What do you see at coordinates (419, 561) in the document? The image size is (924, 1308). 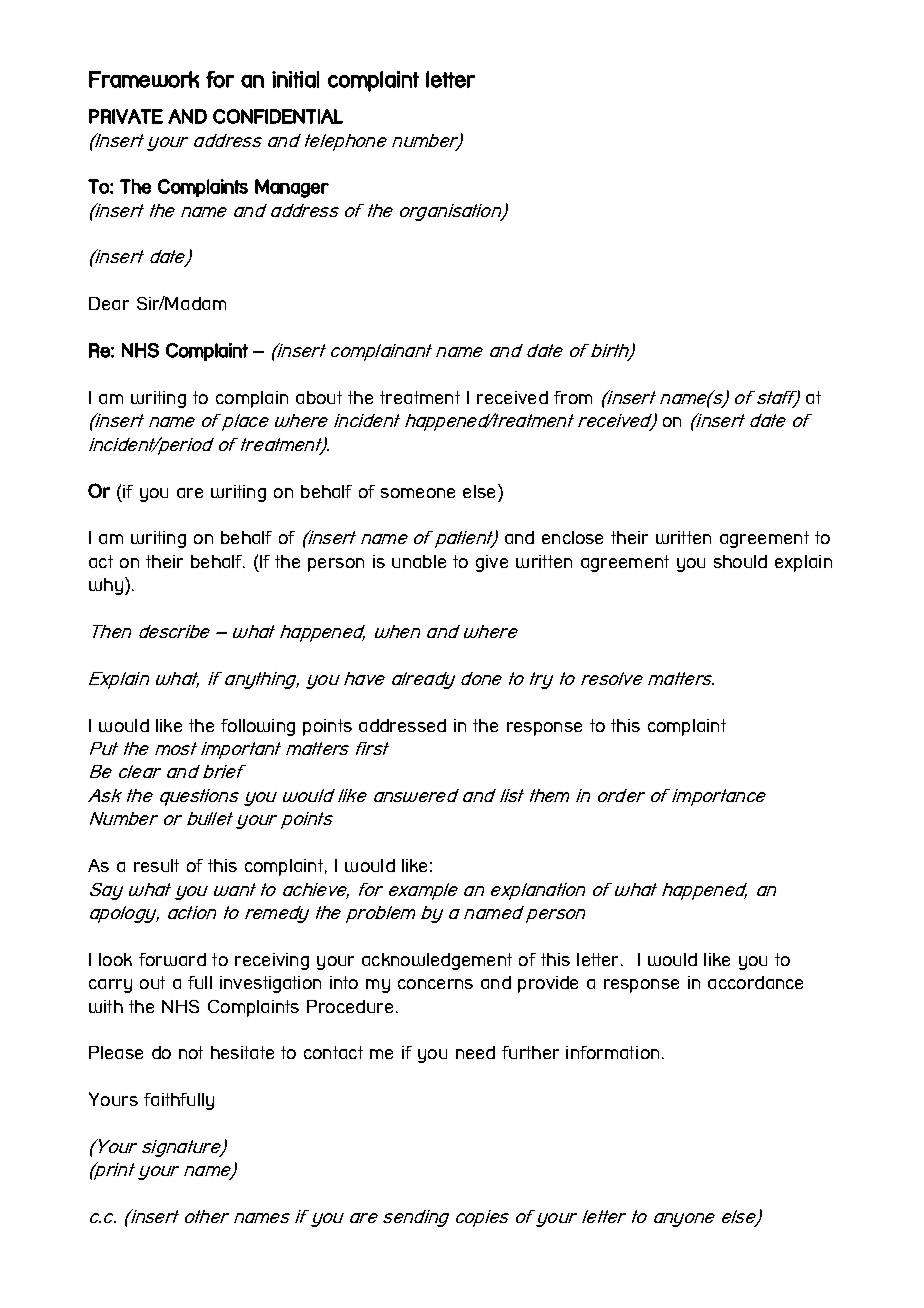 I see `unable` at bounding box center [419, 561].
